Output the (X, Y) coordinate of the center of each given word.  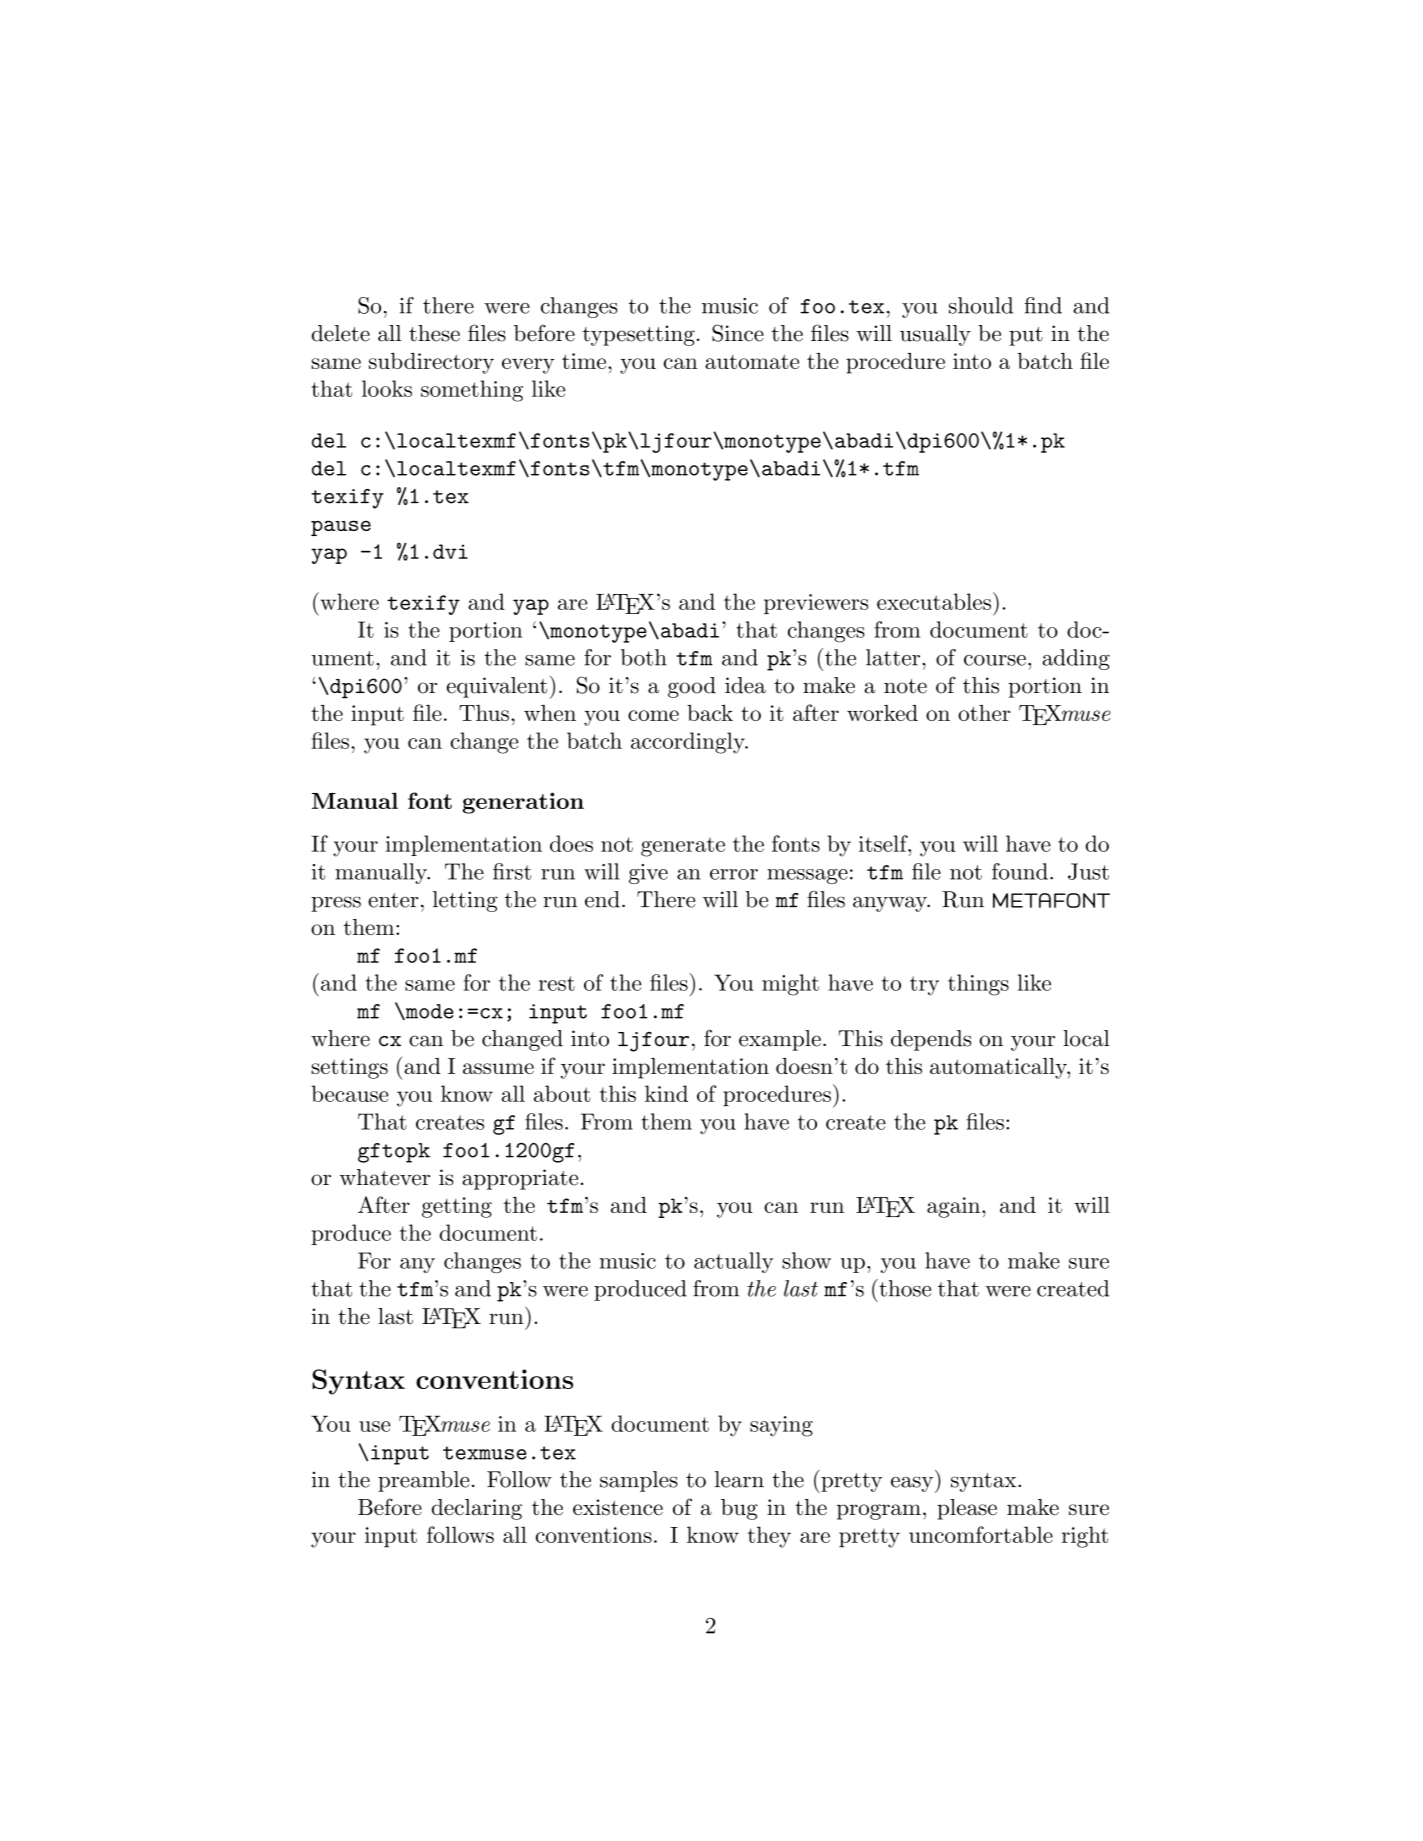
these (434, 333)
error (734, 874)
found (1020, 871)
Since (738, 333)
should (981, 305)
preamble (423, 1481)
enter (393, 900)
